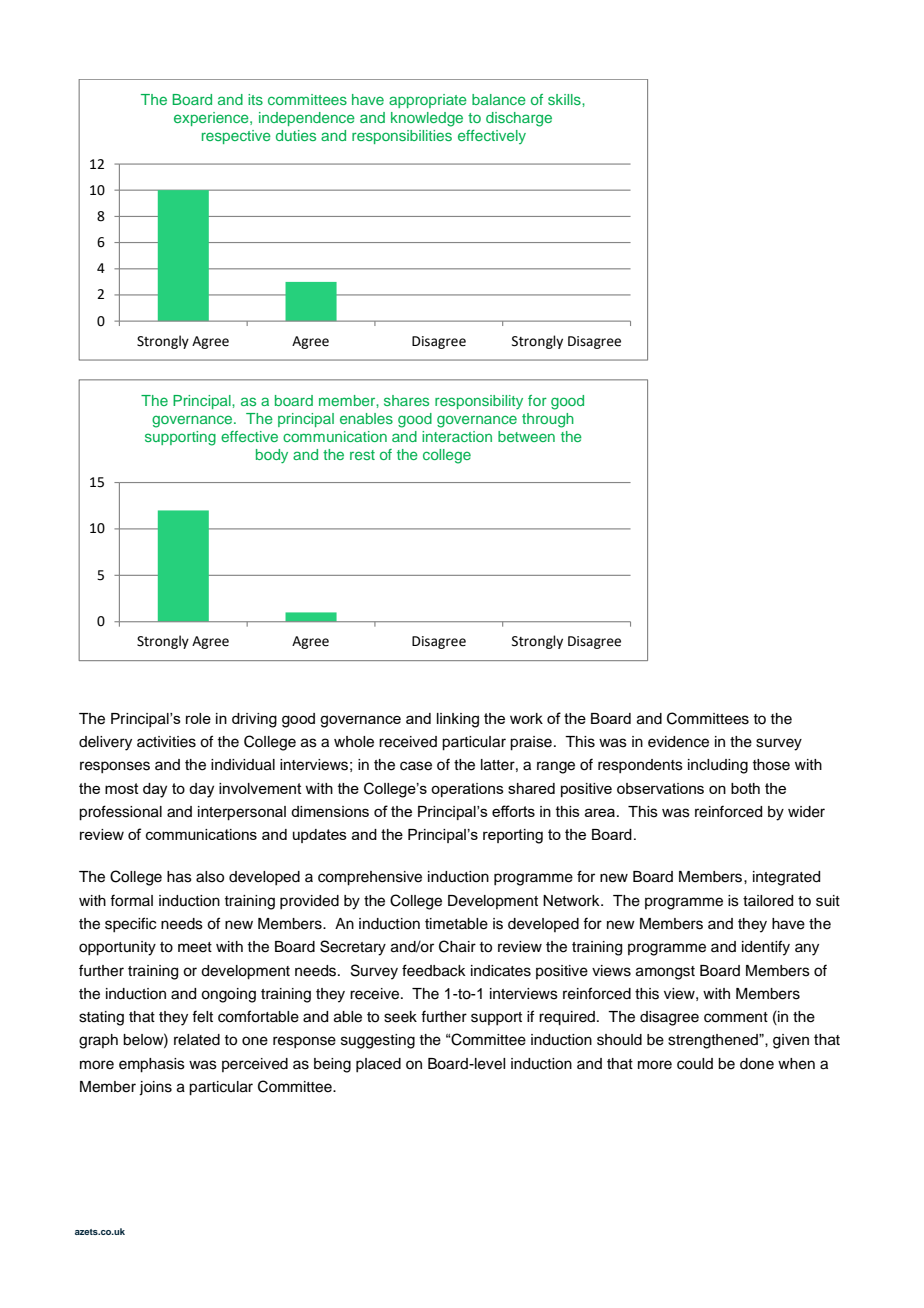 This image has height=1308, width=924. Describe the element at coordinates (242, 813) in the image. I see `interpersonal` at that location.
